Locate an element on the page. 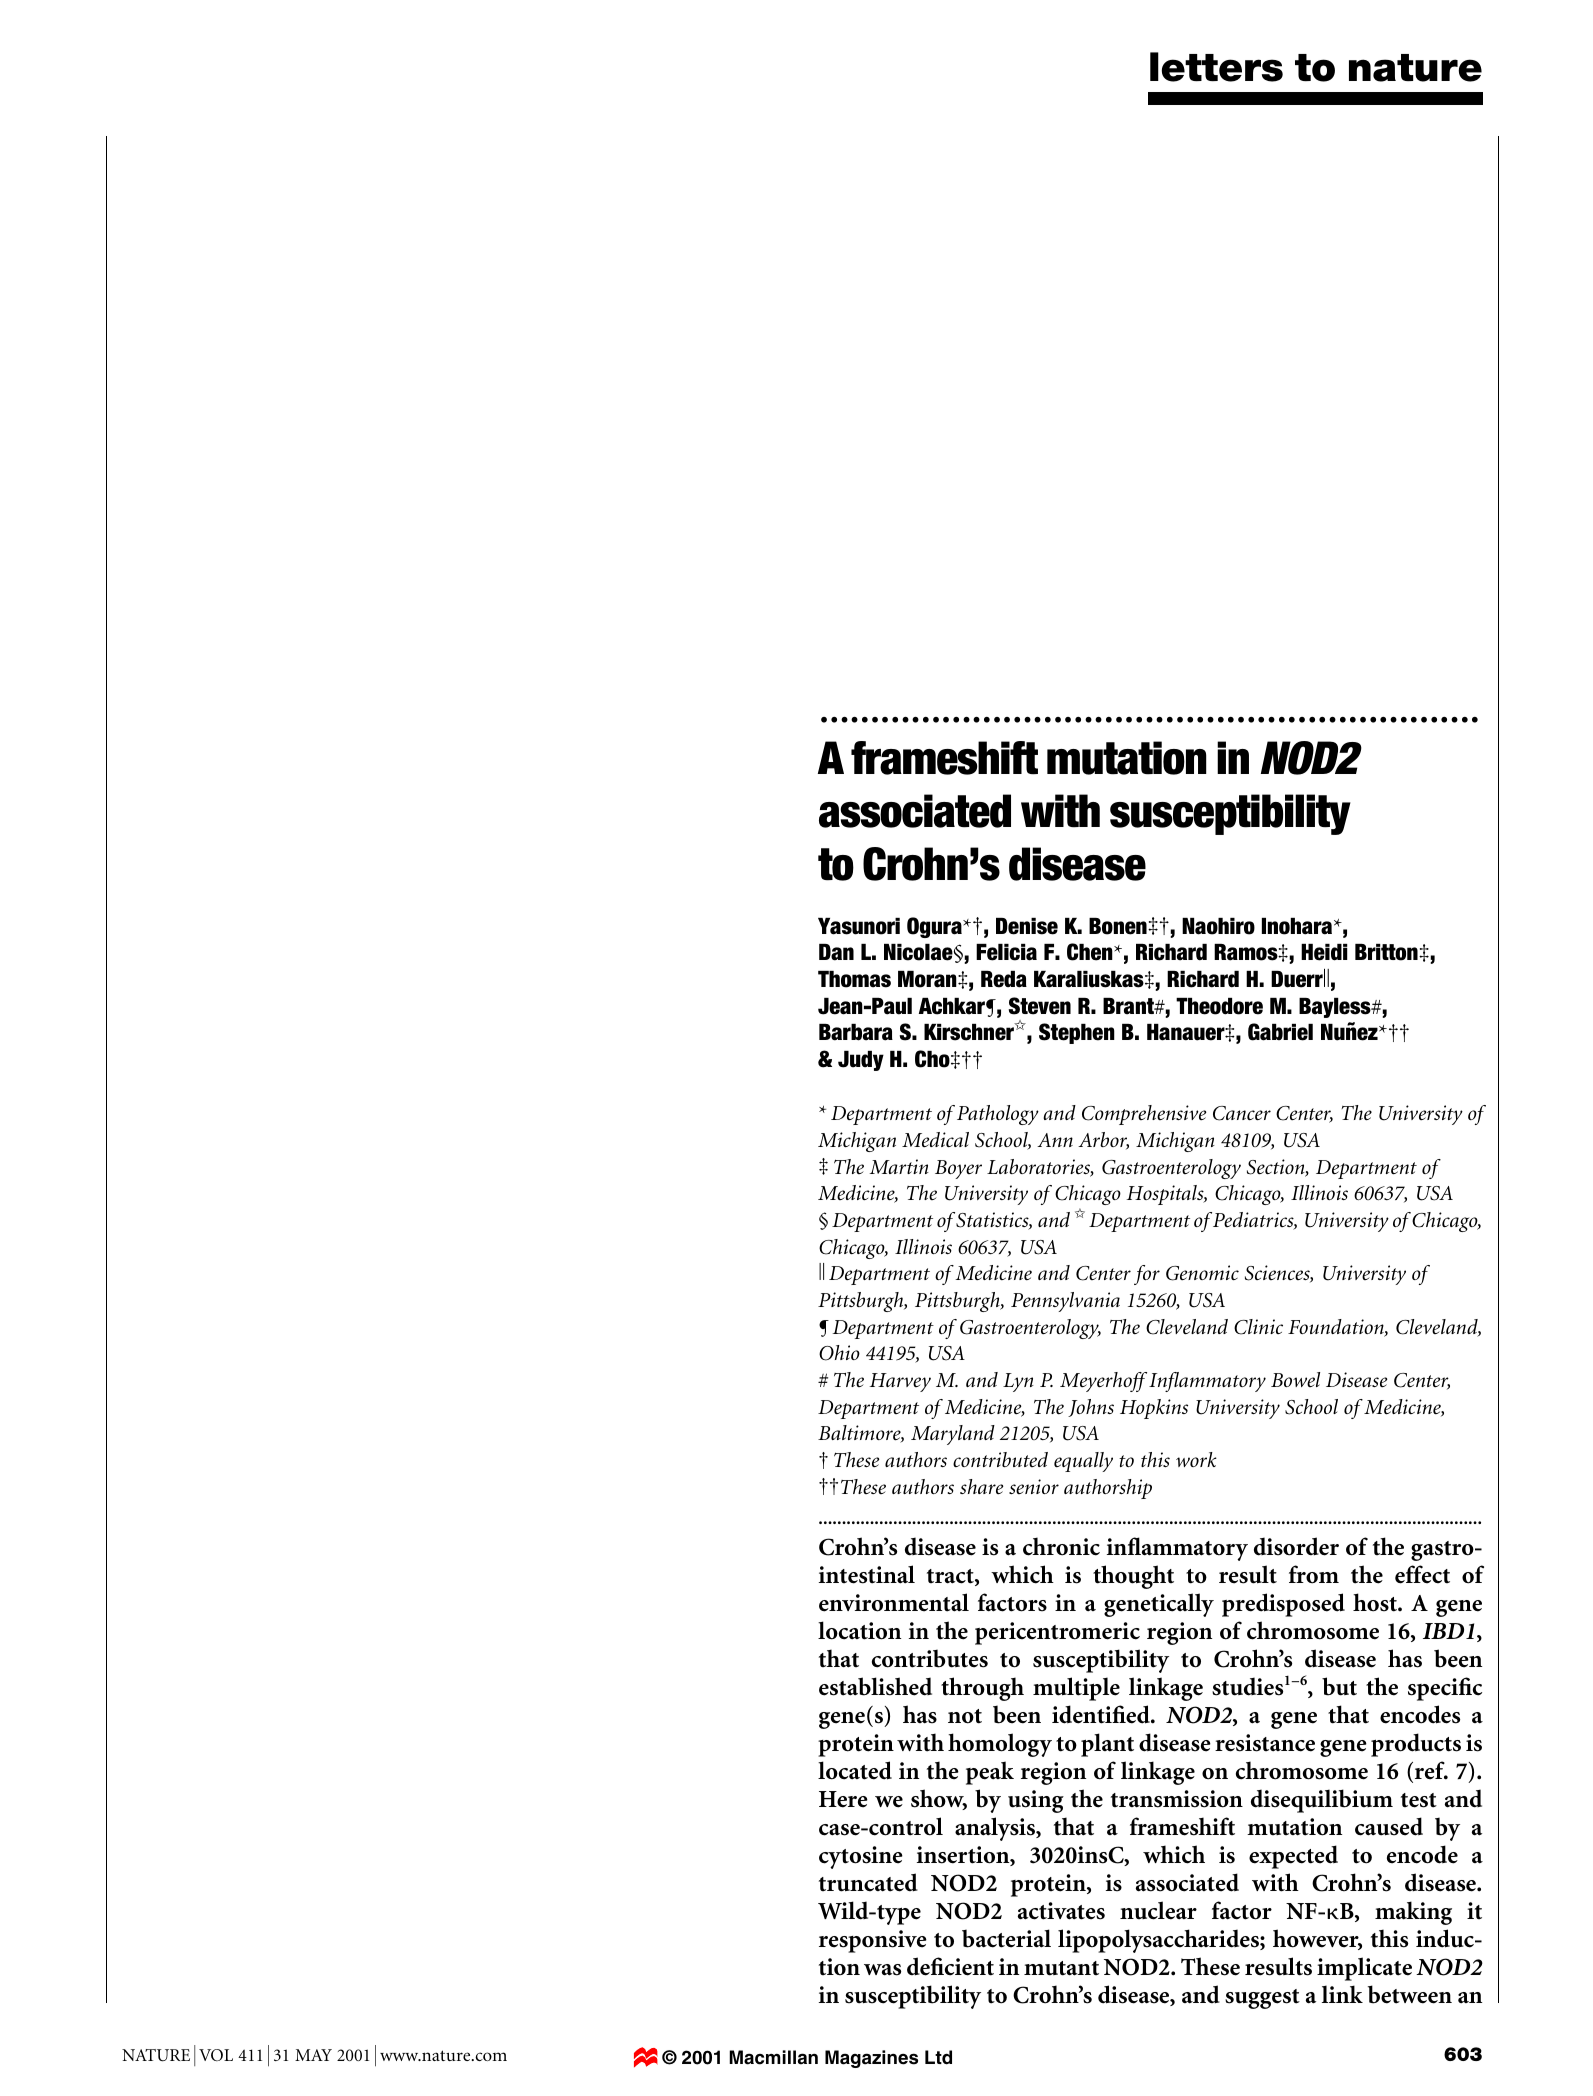 This image has width=1593, height=2096. Bowel is located at coordinates (1295, 1379).
